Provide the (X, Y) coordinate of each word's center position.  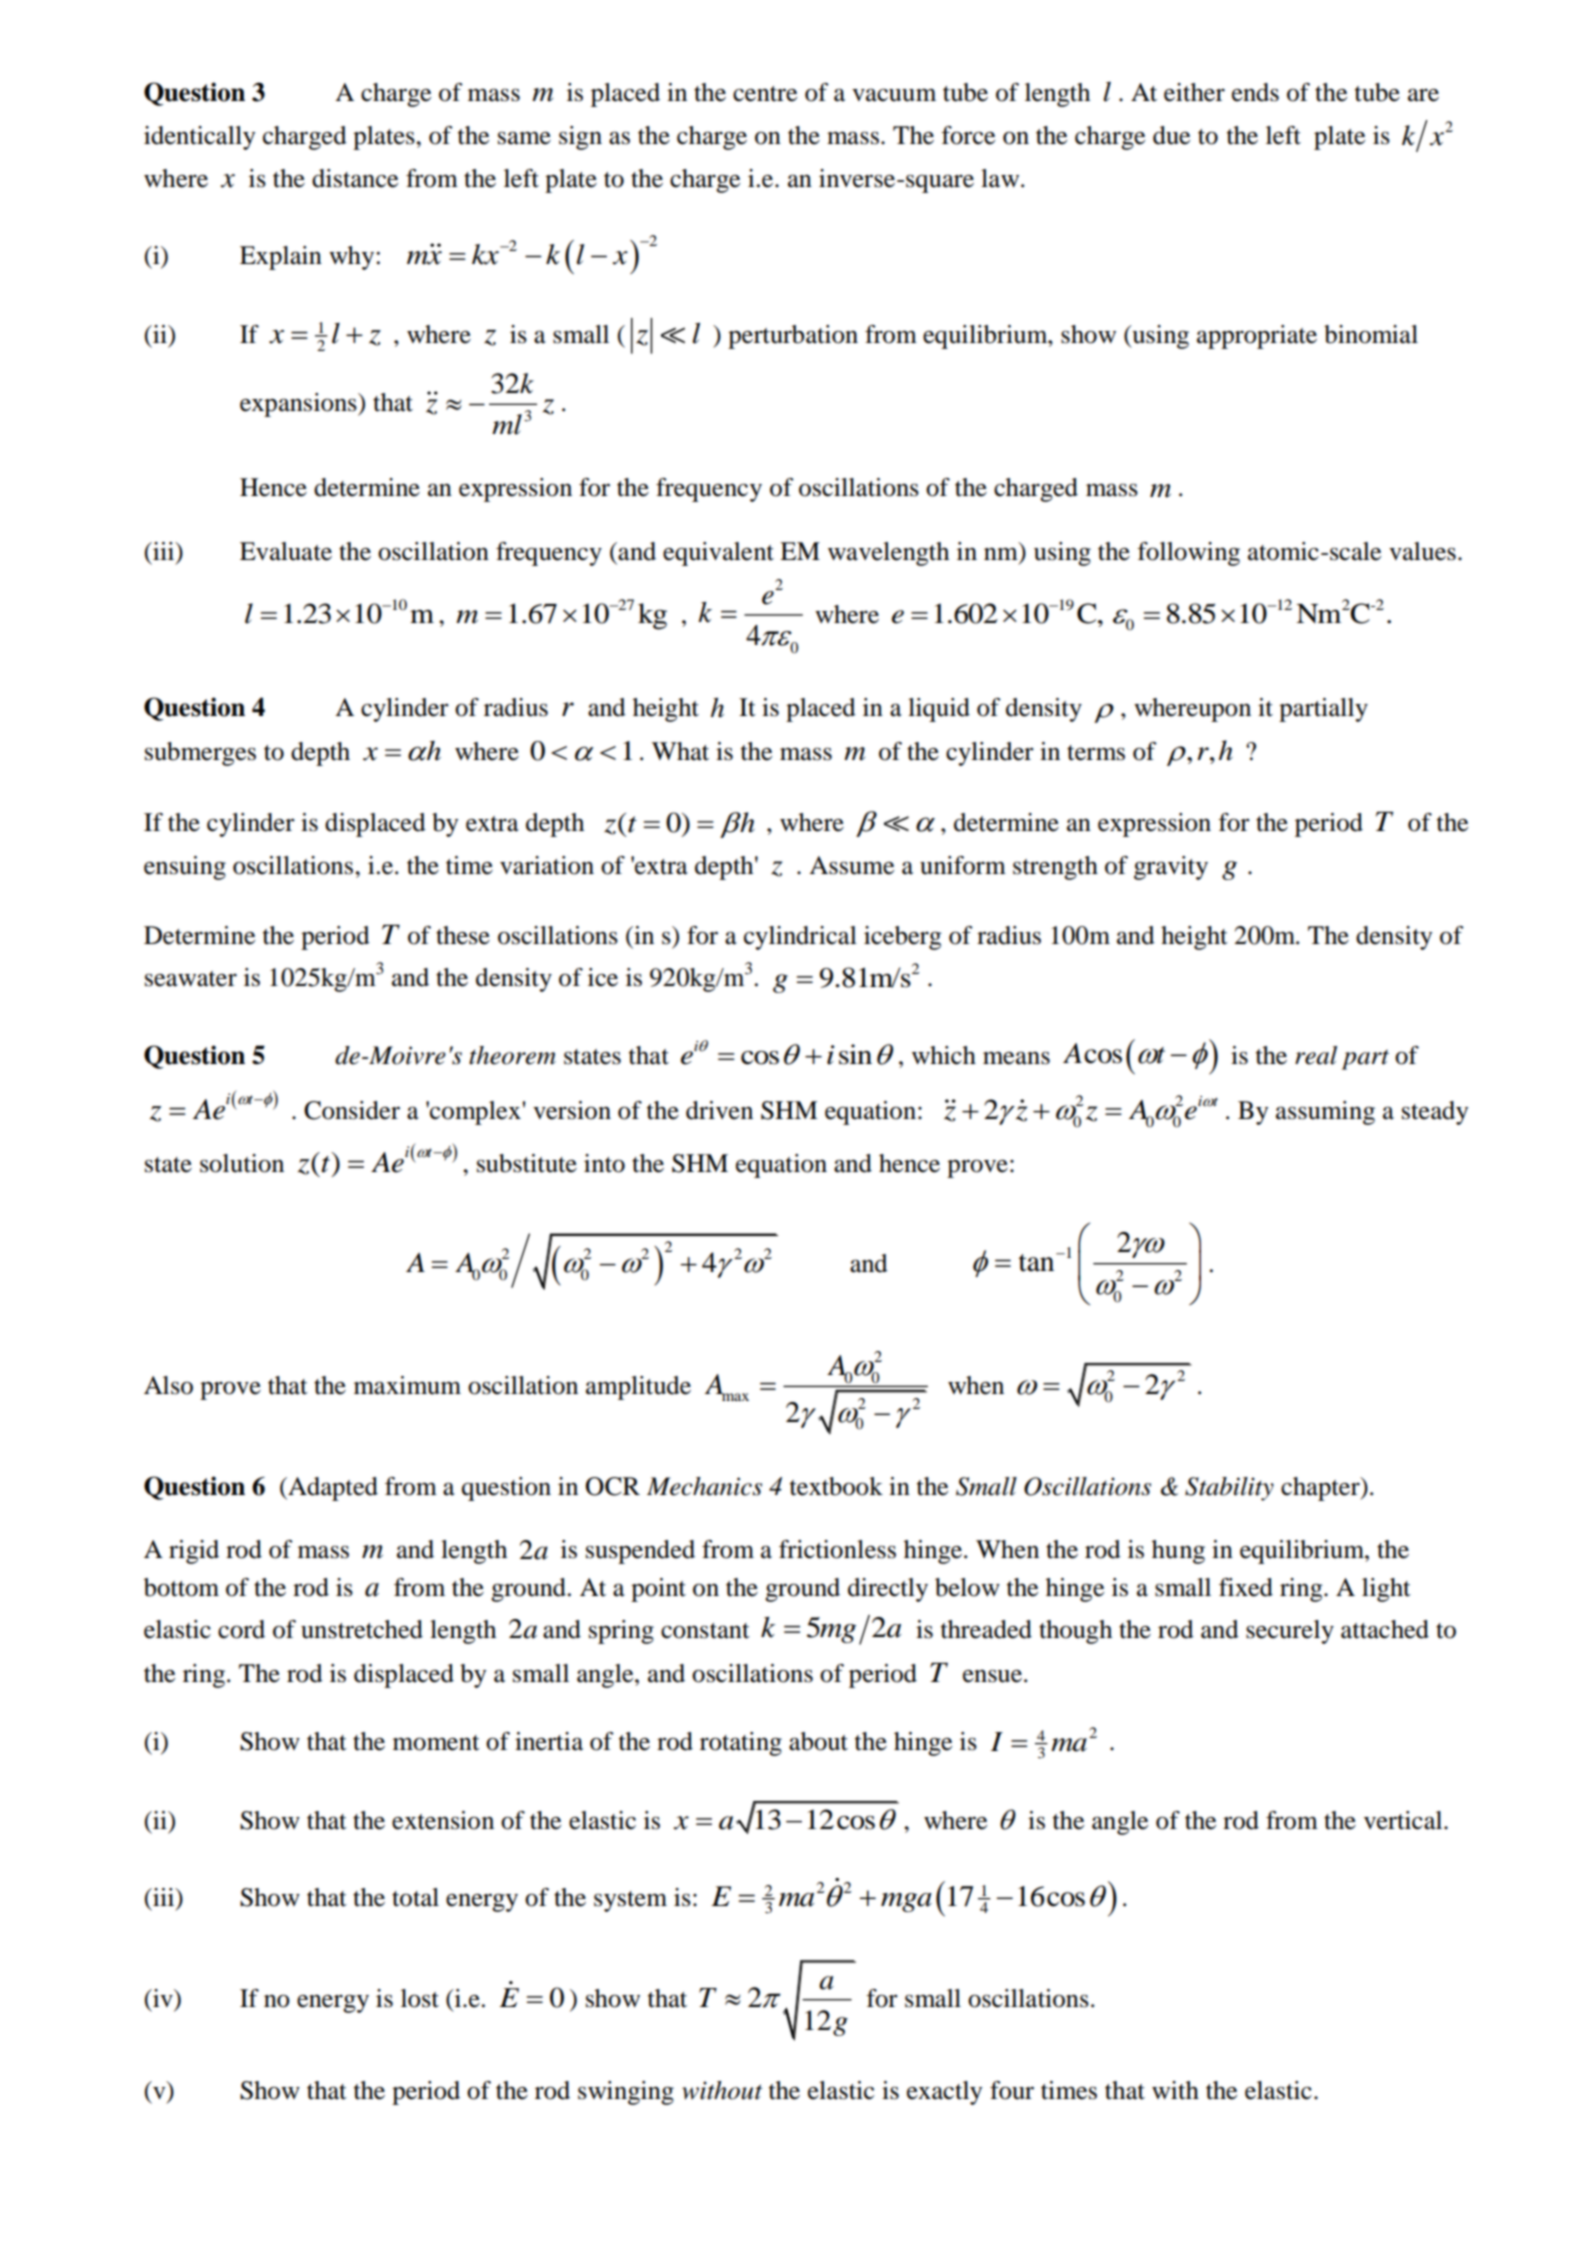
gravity (1171, 868)
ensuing (185, 868)
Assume (851, 865)
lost (420, 1998)
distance (355, 178)
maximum (407, 1385)
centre (765, 94)
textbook (836, 1486)
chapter (1321, 1489)
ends (1255, 92)
